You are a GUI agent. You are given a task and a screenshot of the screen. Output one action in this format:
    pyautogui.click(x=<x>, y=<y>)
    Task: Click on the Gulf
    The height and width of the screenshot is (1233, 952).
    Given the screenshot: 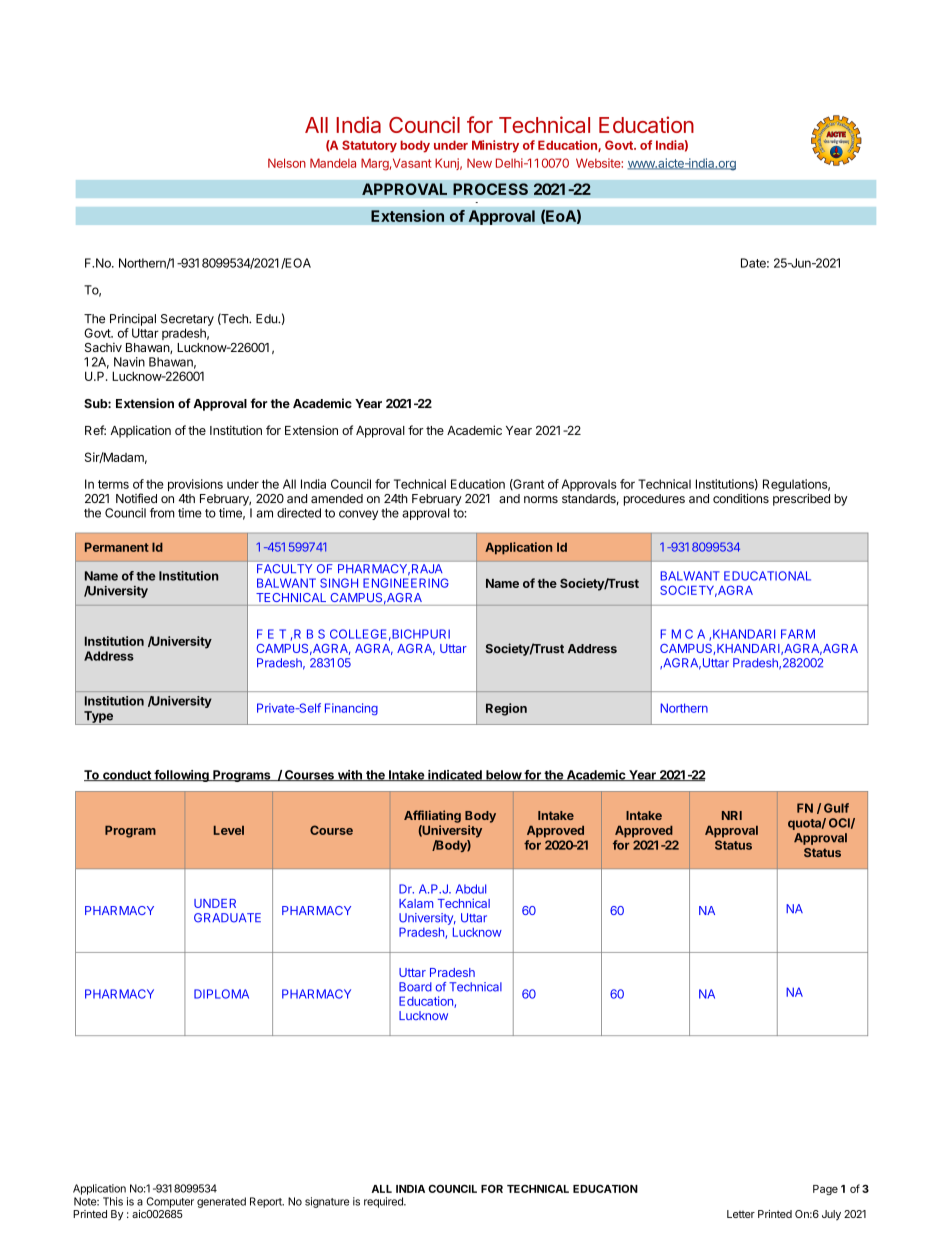 What is the action you would take?
    pyautogui.click(x=836, y=808)
